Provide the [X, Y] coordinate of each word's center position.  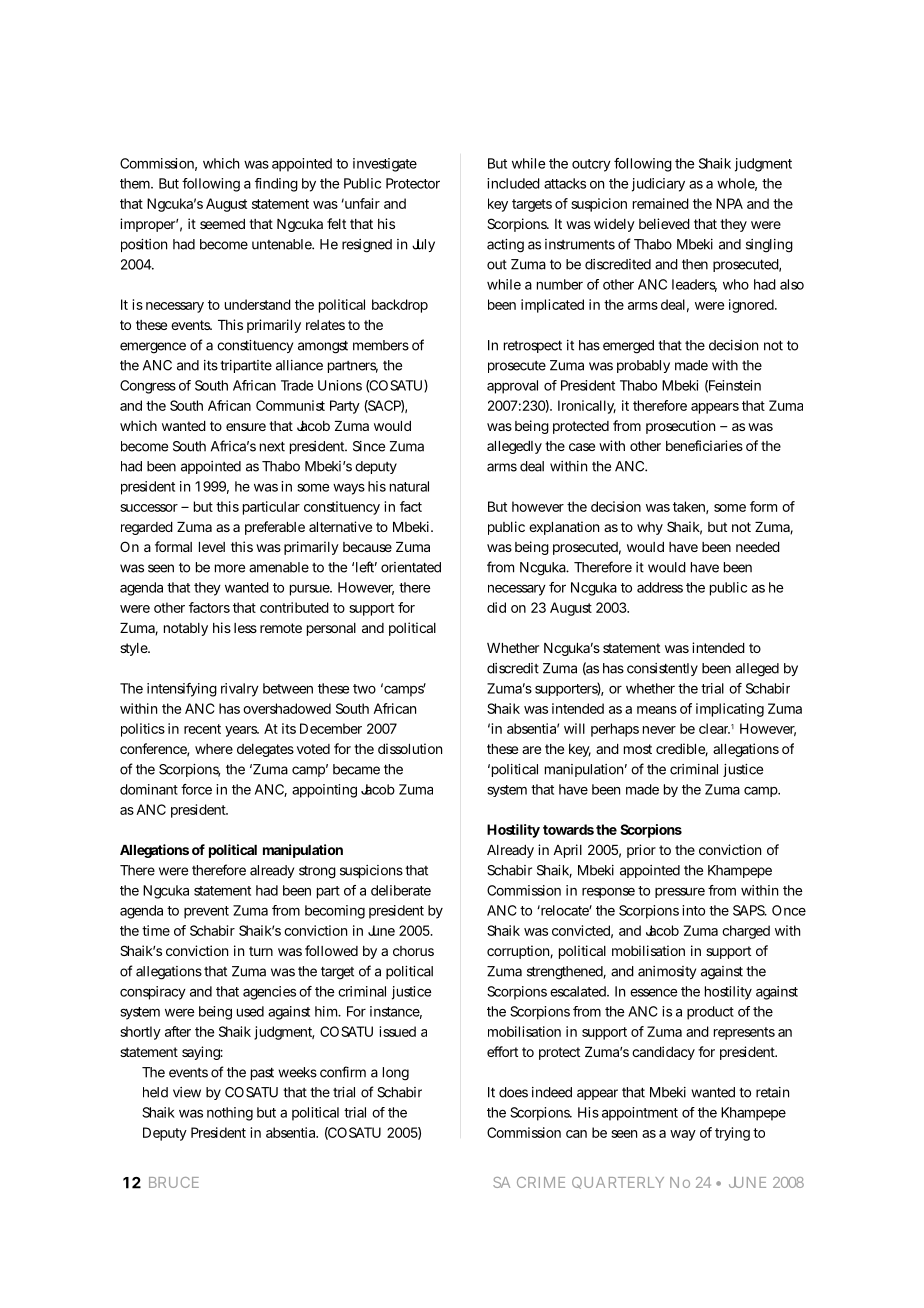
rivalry [240, 690]
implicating [730, 710]
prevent [206, 912]
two [364, 689]
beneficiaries [704, 445]
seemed [222, 224]
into [693, 910]
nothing [230, 1114]
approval [512, 387]
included [513, 183]
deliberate [401, 890]
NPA [729, 203]
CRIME [541, 1182]
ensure [246, 427]
